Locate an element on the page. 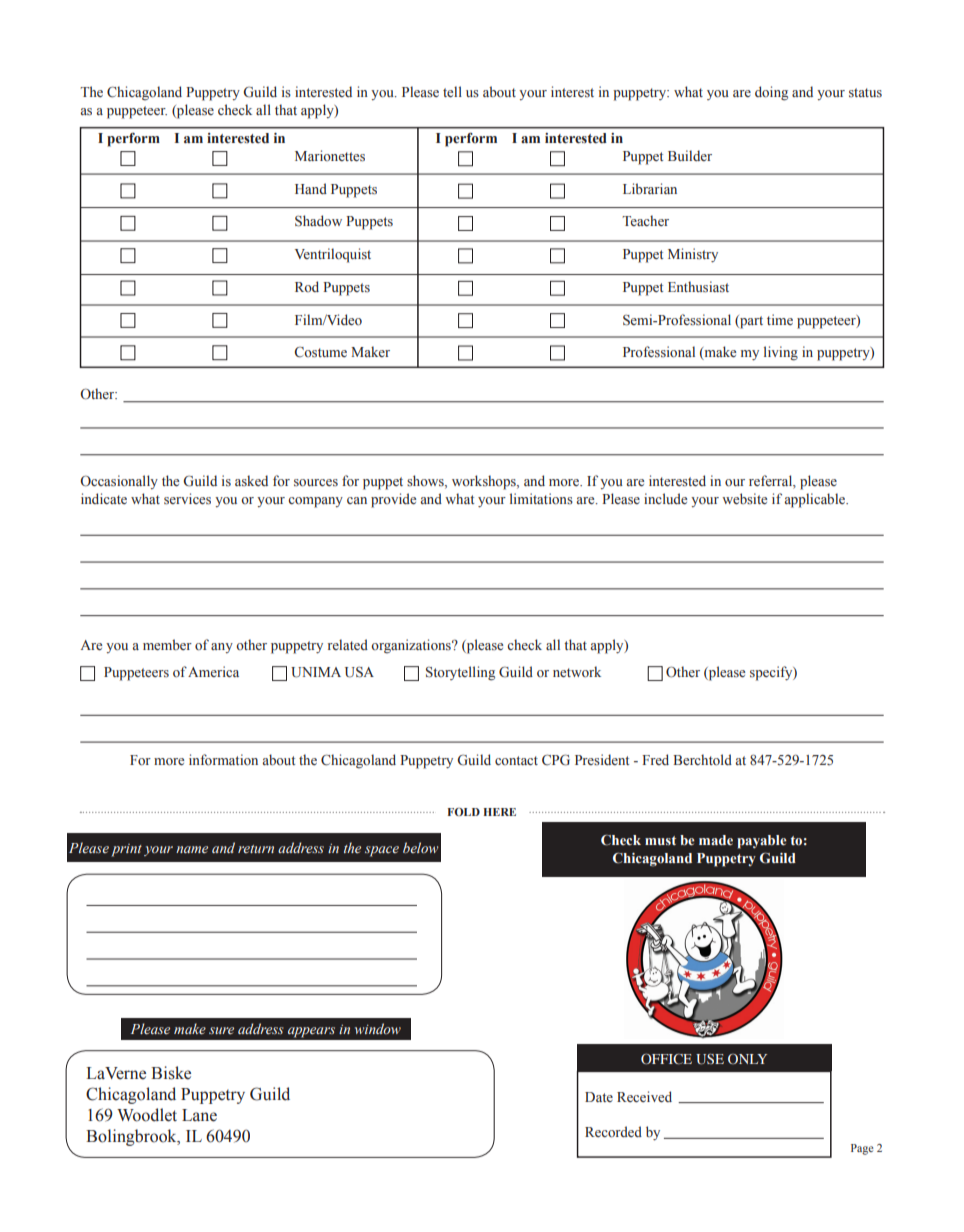  website is located at coordinates (744, 498).
